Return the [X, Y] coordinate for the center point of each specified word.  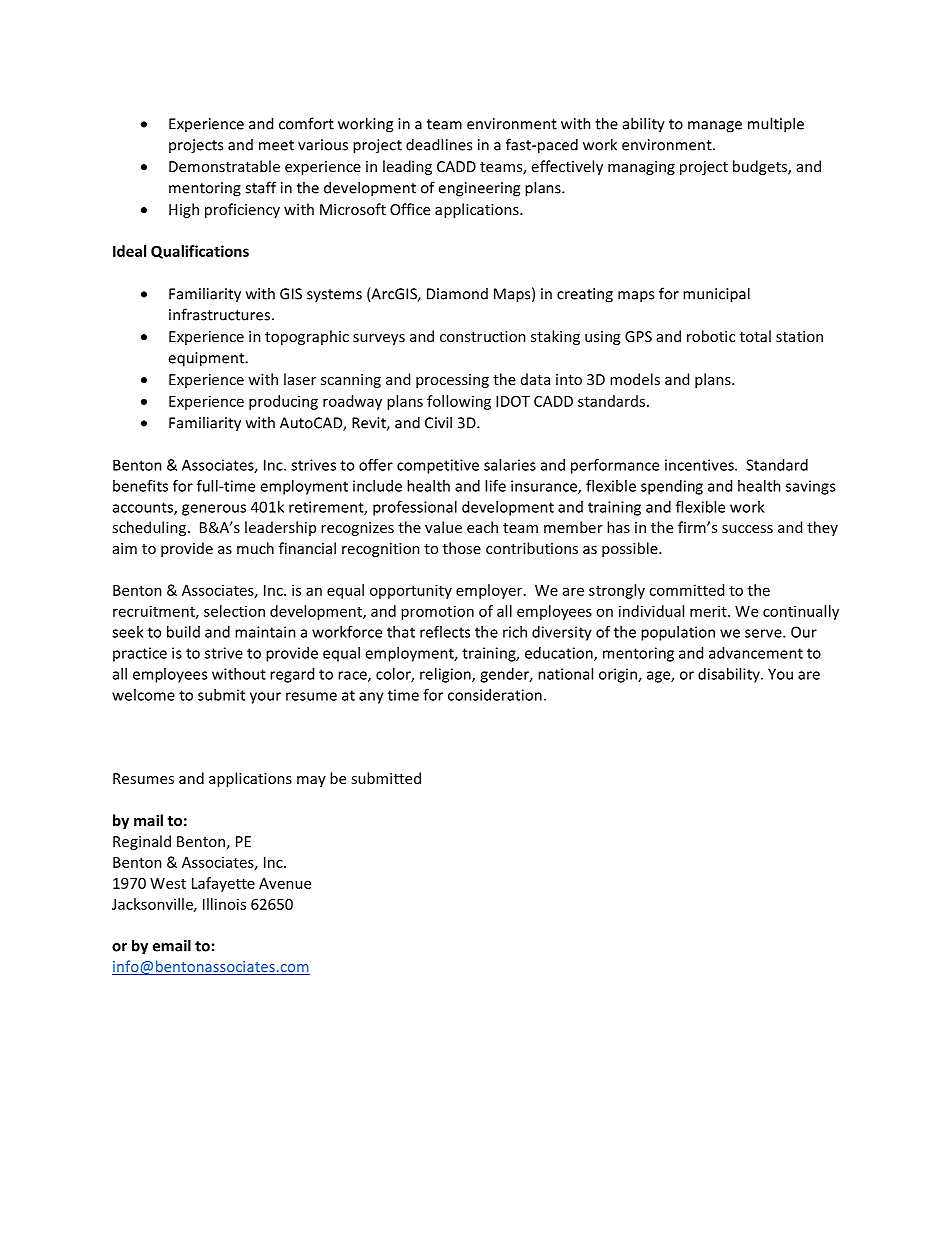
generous [214, 510]
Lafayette [223, 884]
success [747, 529]
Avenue [285, 883]
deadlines [439, 144]
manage [715, 127]
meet [276, 145]
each [482, 527]
